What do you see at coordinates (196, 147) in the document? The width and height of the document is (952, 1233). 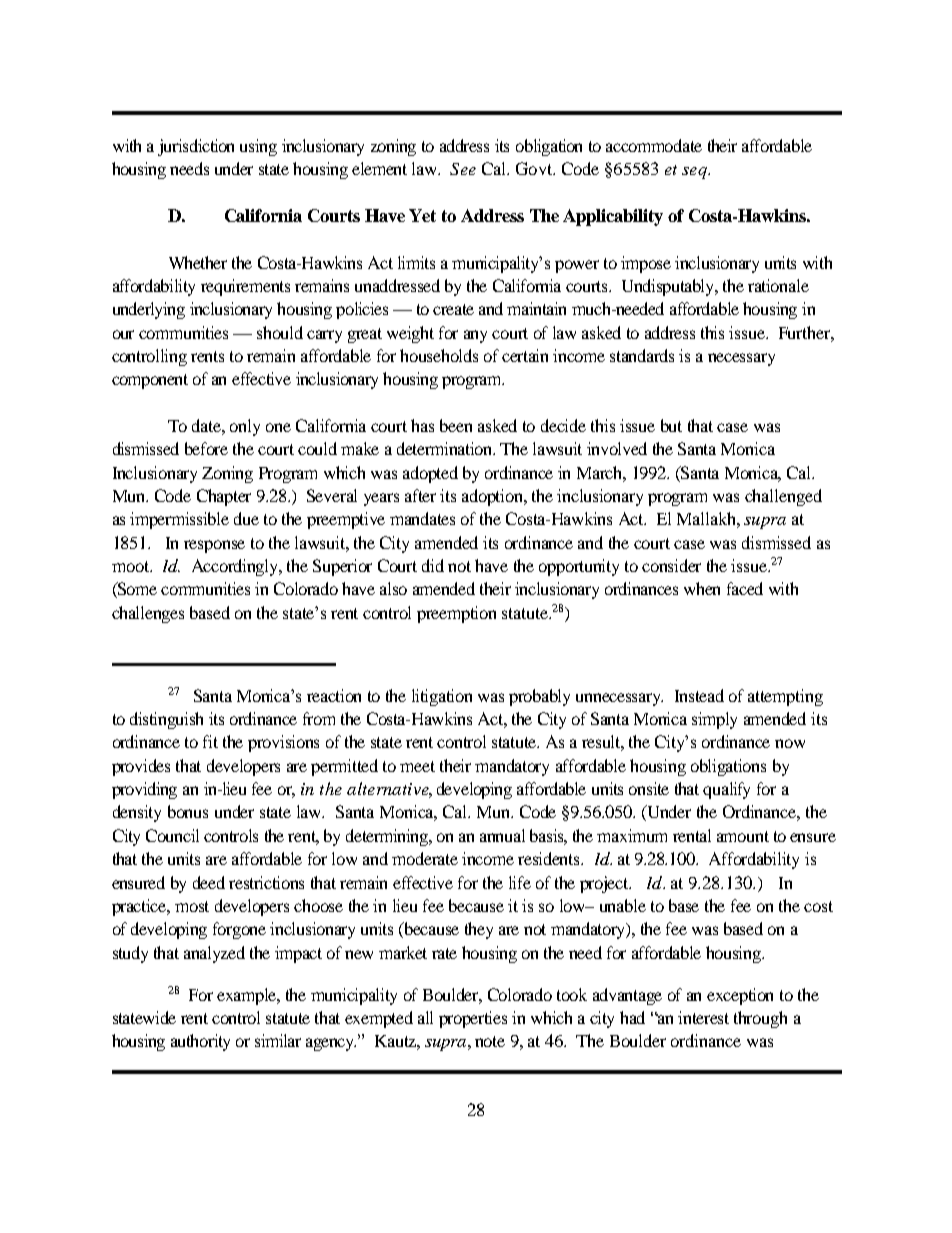 I see `jurisdiction` at bounding box center [196, 147].
